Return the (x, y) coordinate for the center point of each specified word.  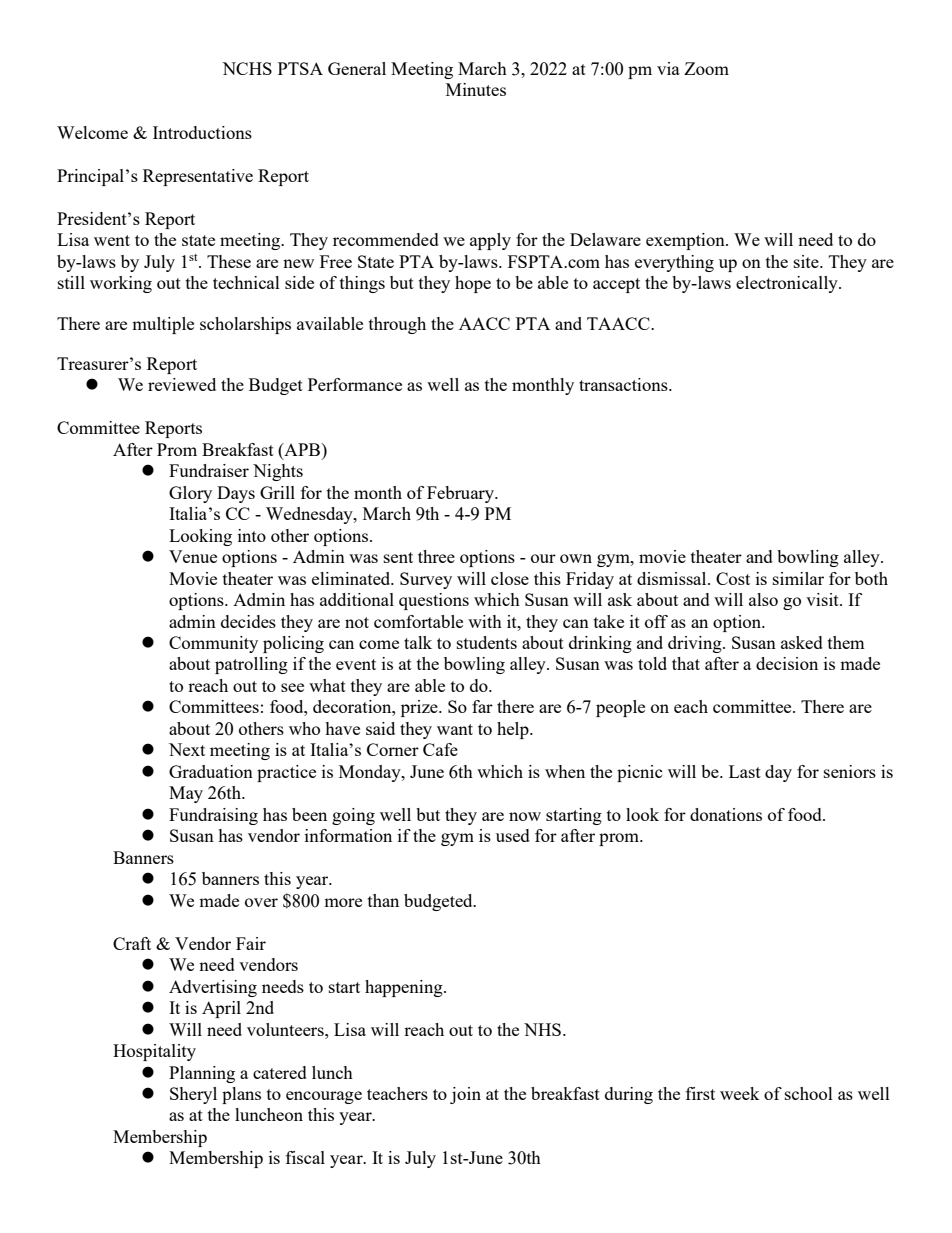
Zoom (706, 68)
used (513, 835)
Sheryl (193, 1095)
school (809, 1093)
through (397, 325)
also (763, 599)
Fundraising (213, 816)
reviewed (182, 384)
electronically (788, 284)
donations (726, 814)
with (485, 621)
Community (213, 644)
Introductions (202, 132)
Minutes (476, 89)
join (465, 1095)
